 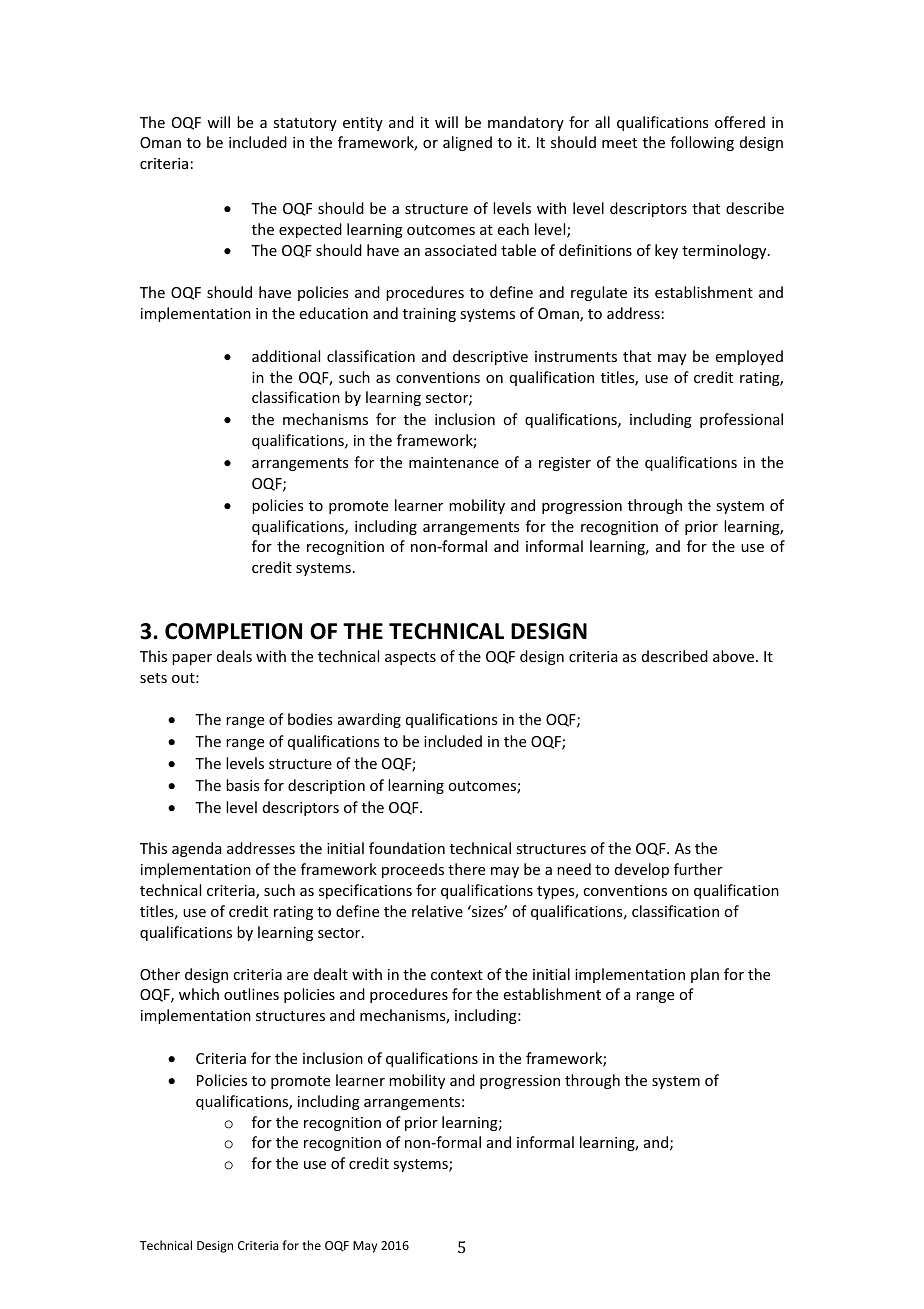 What do you see at coordinates (467, 143) in the screenshot?
I see `aligned` at bounding box center [467, 143].
